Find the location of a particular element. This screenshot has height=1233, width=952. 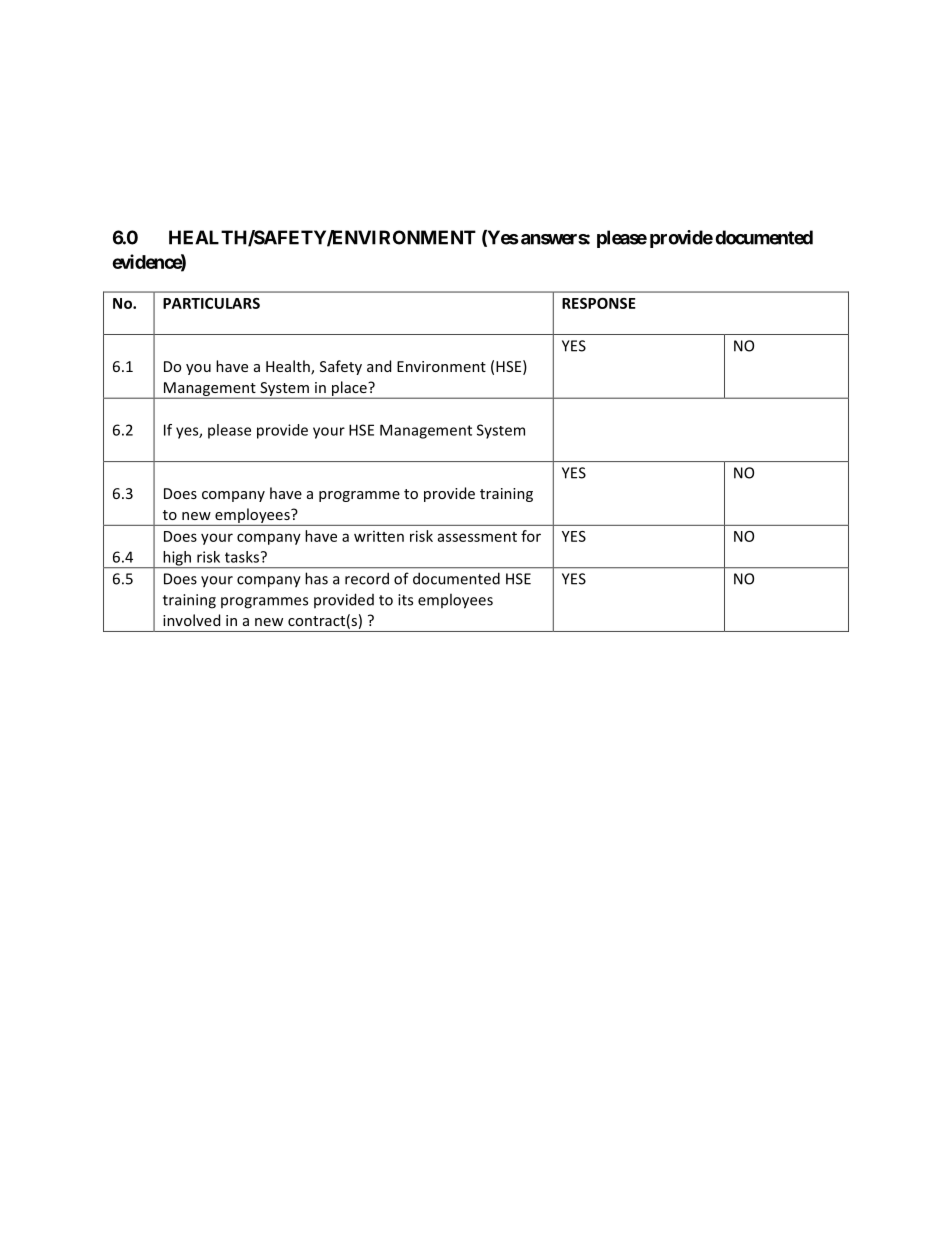

and is located at coordinates (379, 366).
